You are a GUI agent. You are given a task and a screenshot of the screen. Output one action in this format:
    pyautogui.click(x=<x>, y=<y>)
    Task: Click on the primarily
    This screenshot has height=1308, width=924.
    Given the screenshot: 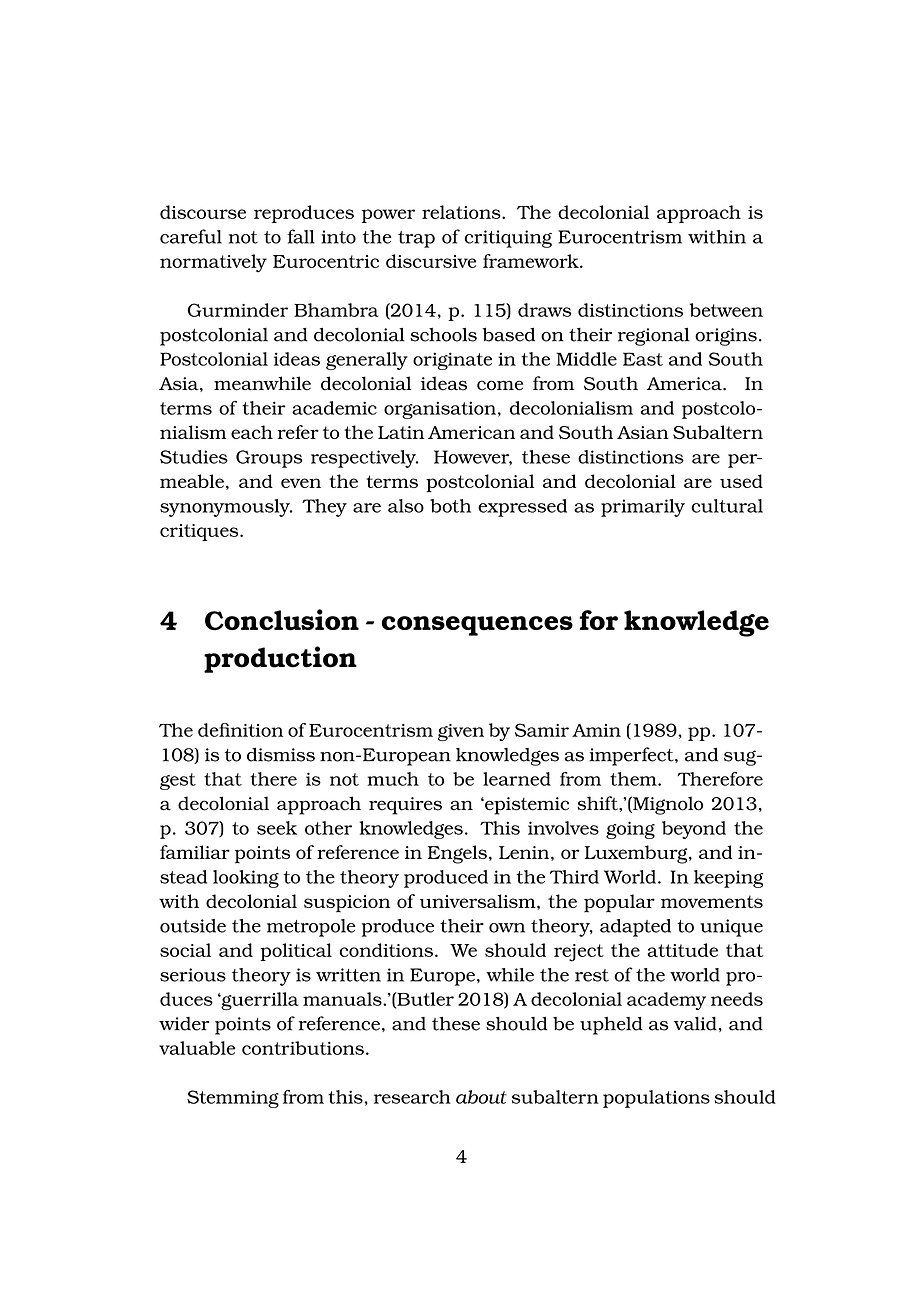 What is the action you would take?
    pyautogui.click(x=643, y=508)
